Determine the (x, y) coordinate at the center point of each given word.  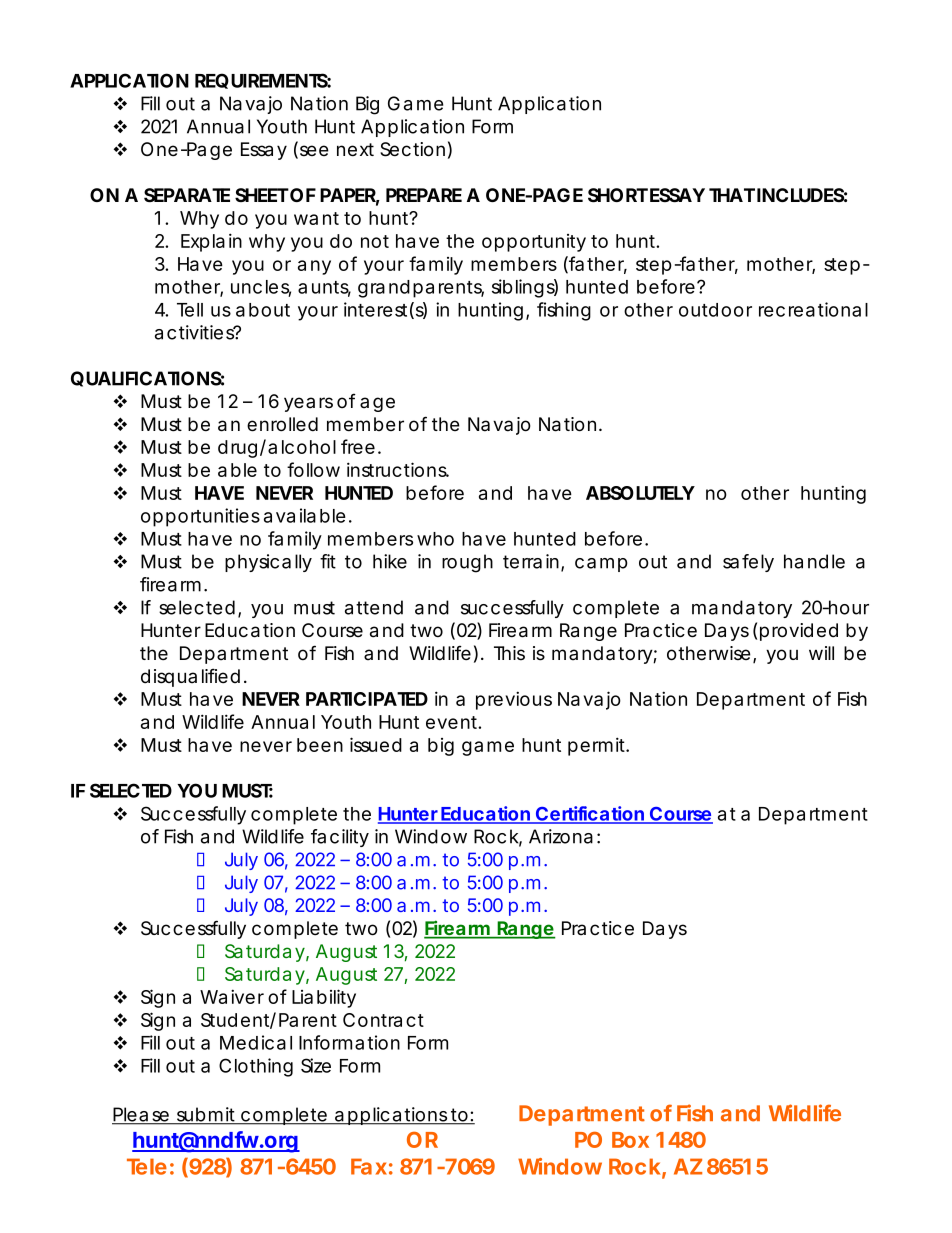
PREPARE (424, 195)
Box (630, 1140)
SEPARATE (187, 195)
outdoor (715, 310)
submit (206, 1115)
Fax (369, 1166)
